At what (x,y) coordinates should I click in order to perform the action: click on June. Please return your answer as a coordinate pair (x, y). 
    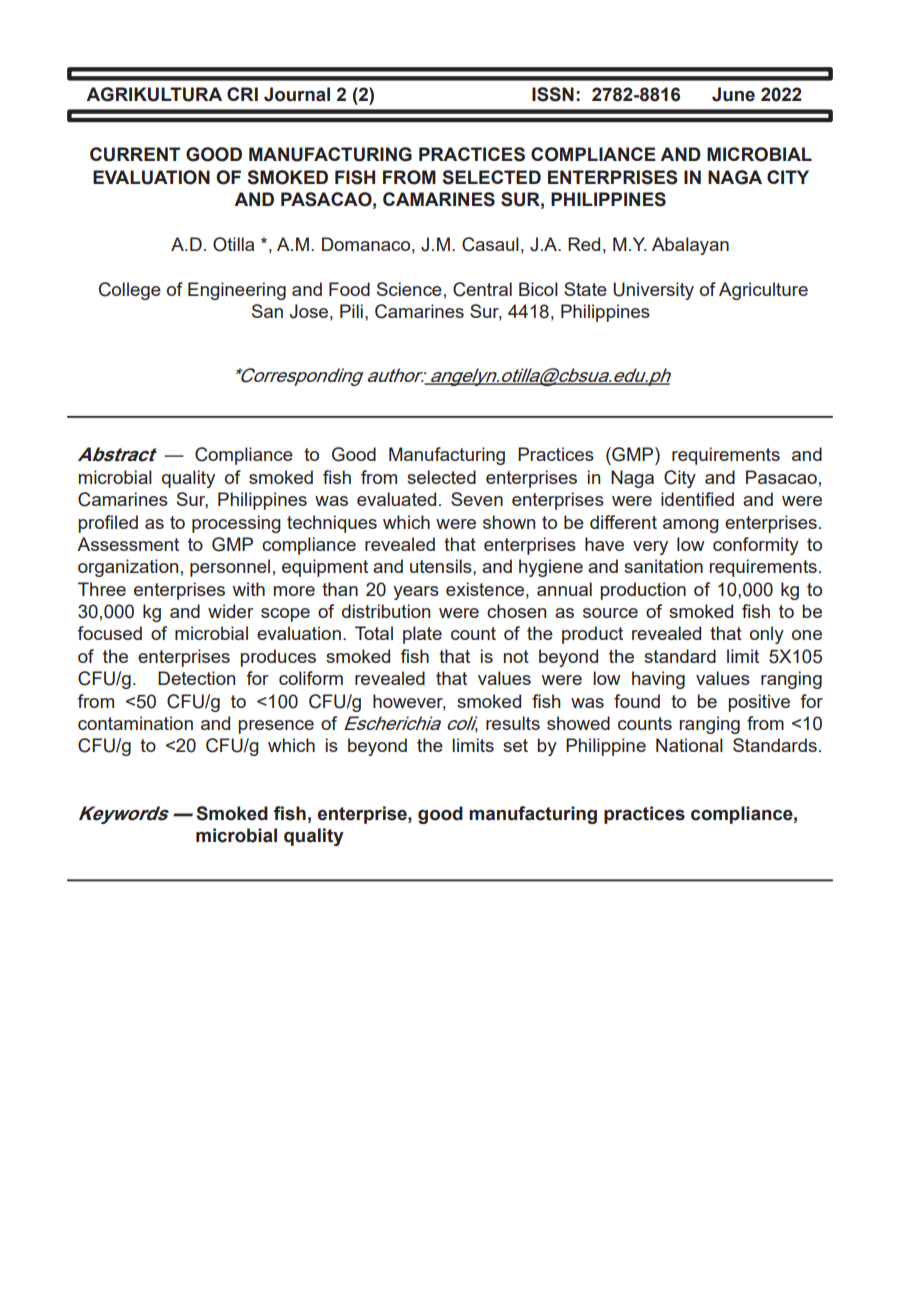
    Looking at the image, I should click on (733, 94).
